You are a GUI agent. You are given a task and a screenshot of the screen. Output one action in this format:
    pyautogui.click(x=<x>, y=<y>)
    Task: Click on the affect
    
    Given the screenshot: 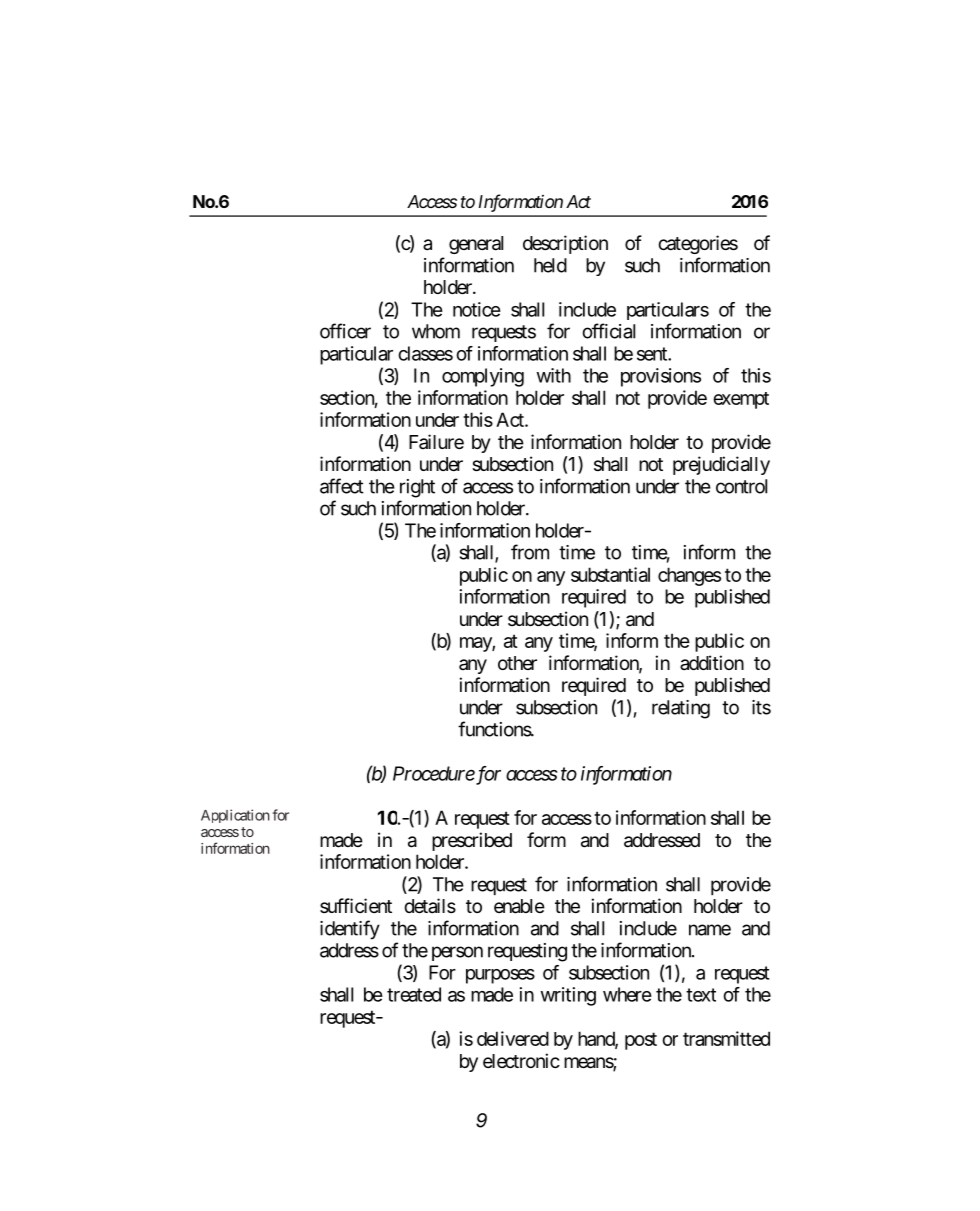 What is the action you would take?
    pyautogui.click(x=342, y=486)
